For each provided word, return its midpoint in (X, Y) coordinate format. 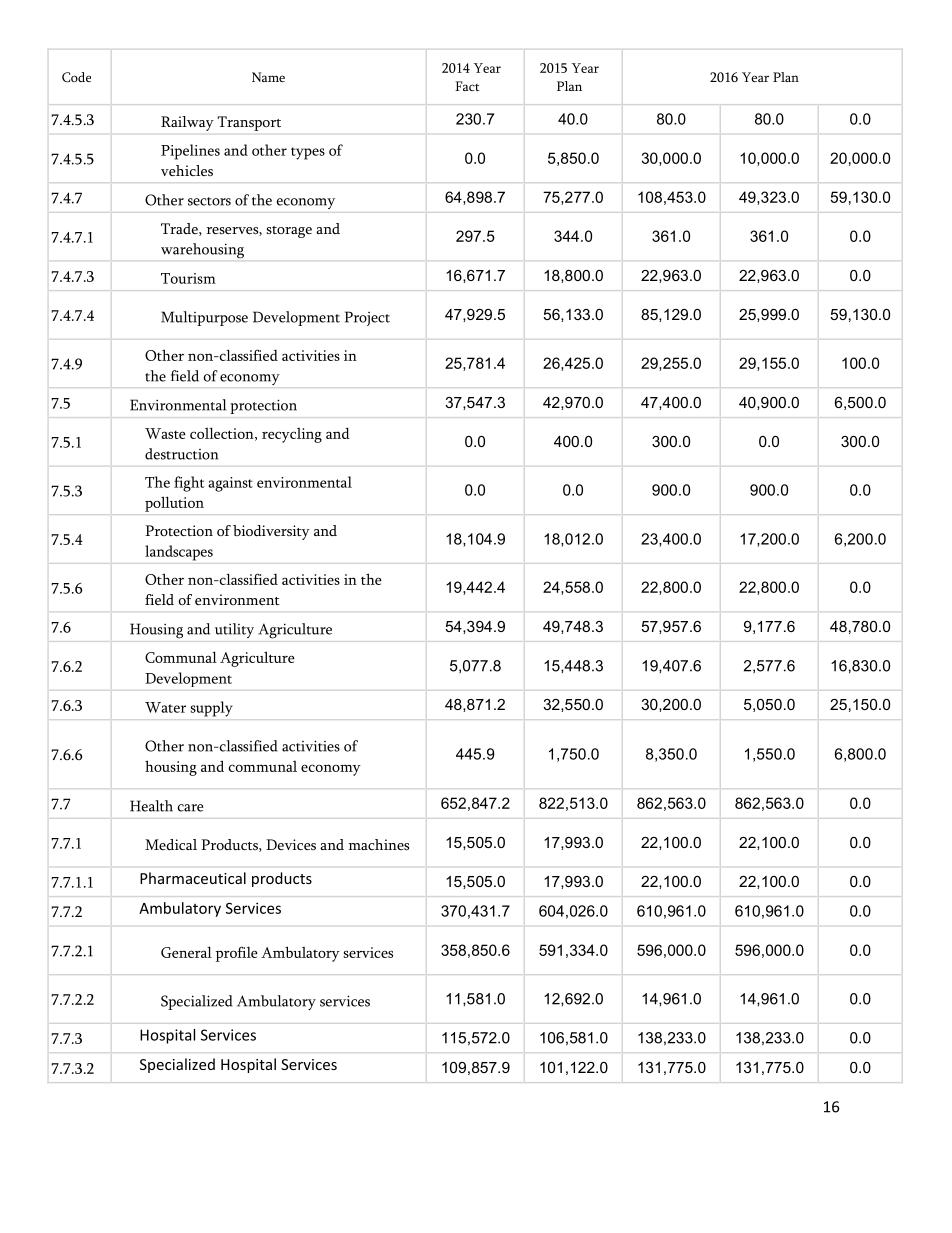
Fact (467, 86)
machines (379, 844)
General (186, 952)
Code (76, 77)
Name (268, 77)
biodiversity (271, 532)
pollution (174, 504)
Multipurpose (204, 318)
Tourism (188, 278)
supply (211, 709)
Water (165, 707)
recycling (292, 435)
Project (367, 318)
